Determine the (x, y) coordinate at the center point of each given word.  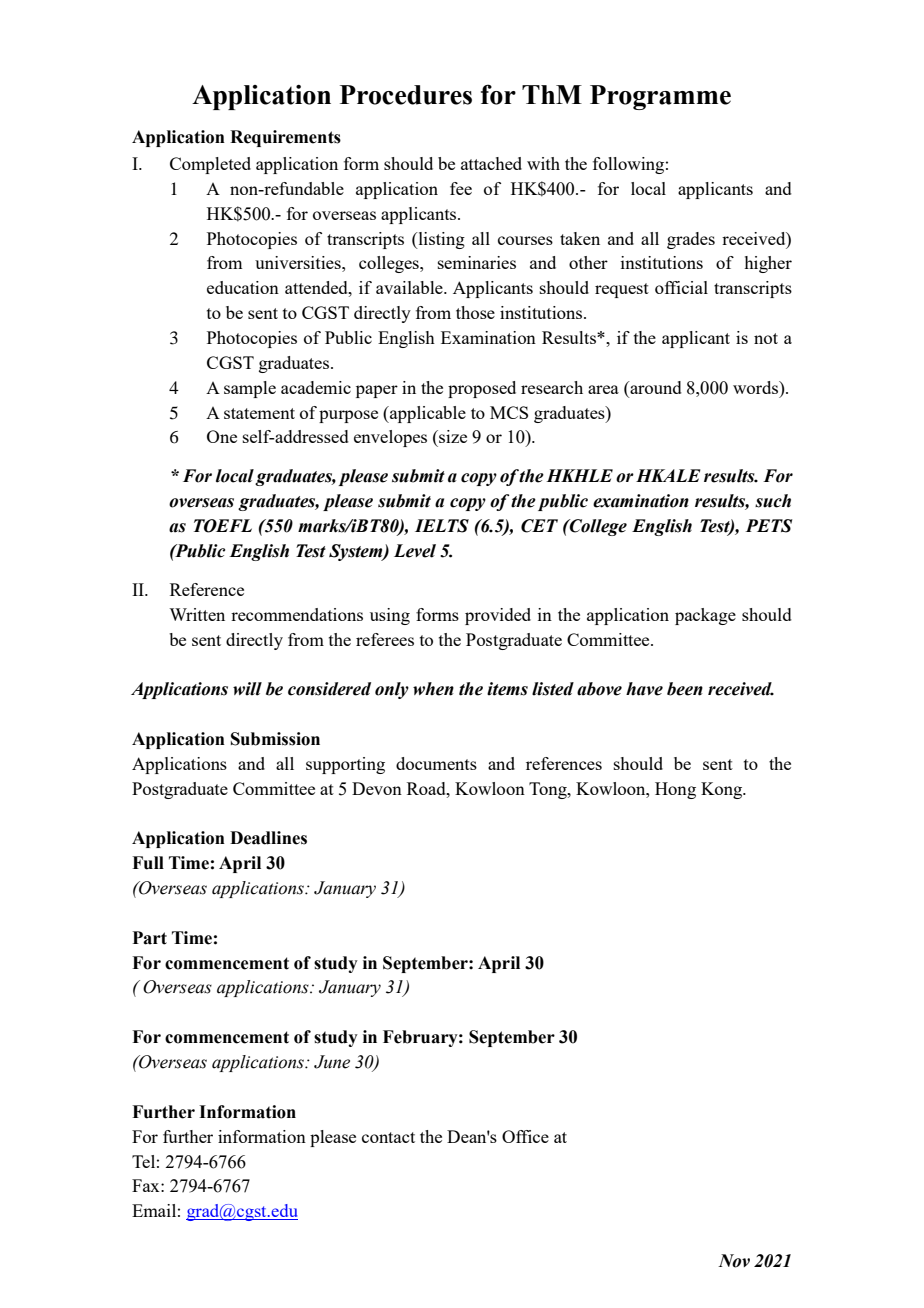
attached (491, 163)
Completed (210, 165)
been (685, 689)
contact (388, 1137)
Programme (660, 97)
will (247, 689)
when (433, 689)
